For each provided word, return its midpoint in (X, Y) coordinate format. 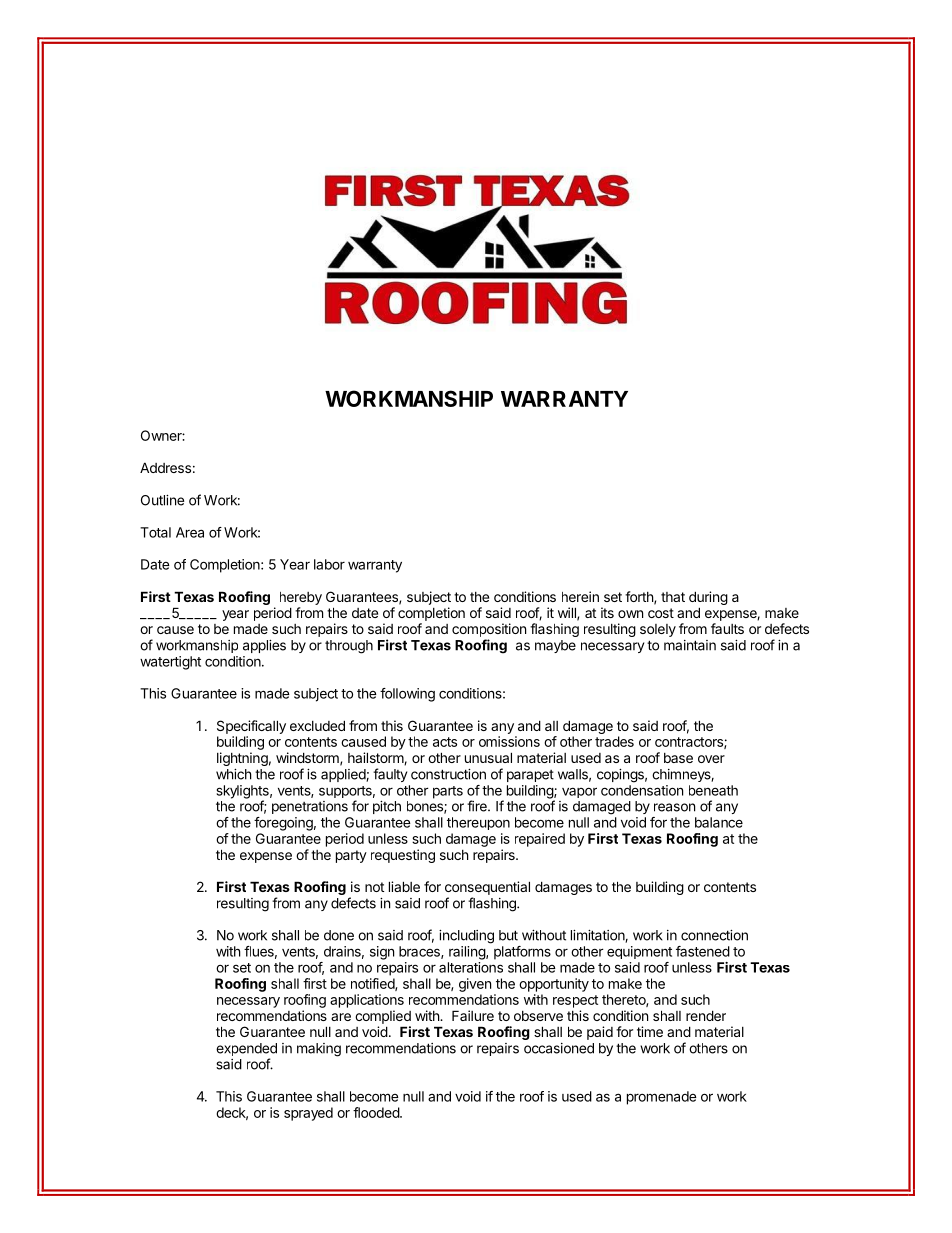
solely (658, 630)
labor (329, 564)
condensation (642, 790)
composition (489, 630)
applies (264, 646)
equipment (639, 952)
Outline (162, 500)
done (339, 935)
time (650, 1031)
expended (246, 1051)
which (234, 774)
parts (448, 792)
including (466, 937)
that (673, 597)
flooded (377, 1112)
